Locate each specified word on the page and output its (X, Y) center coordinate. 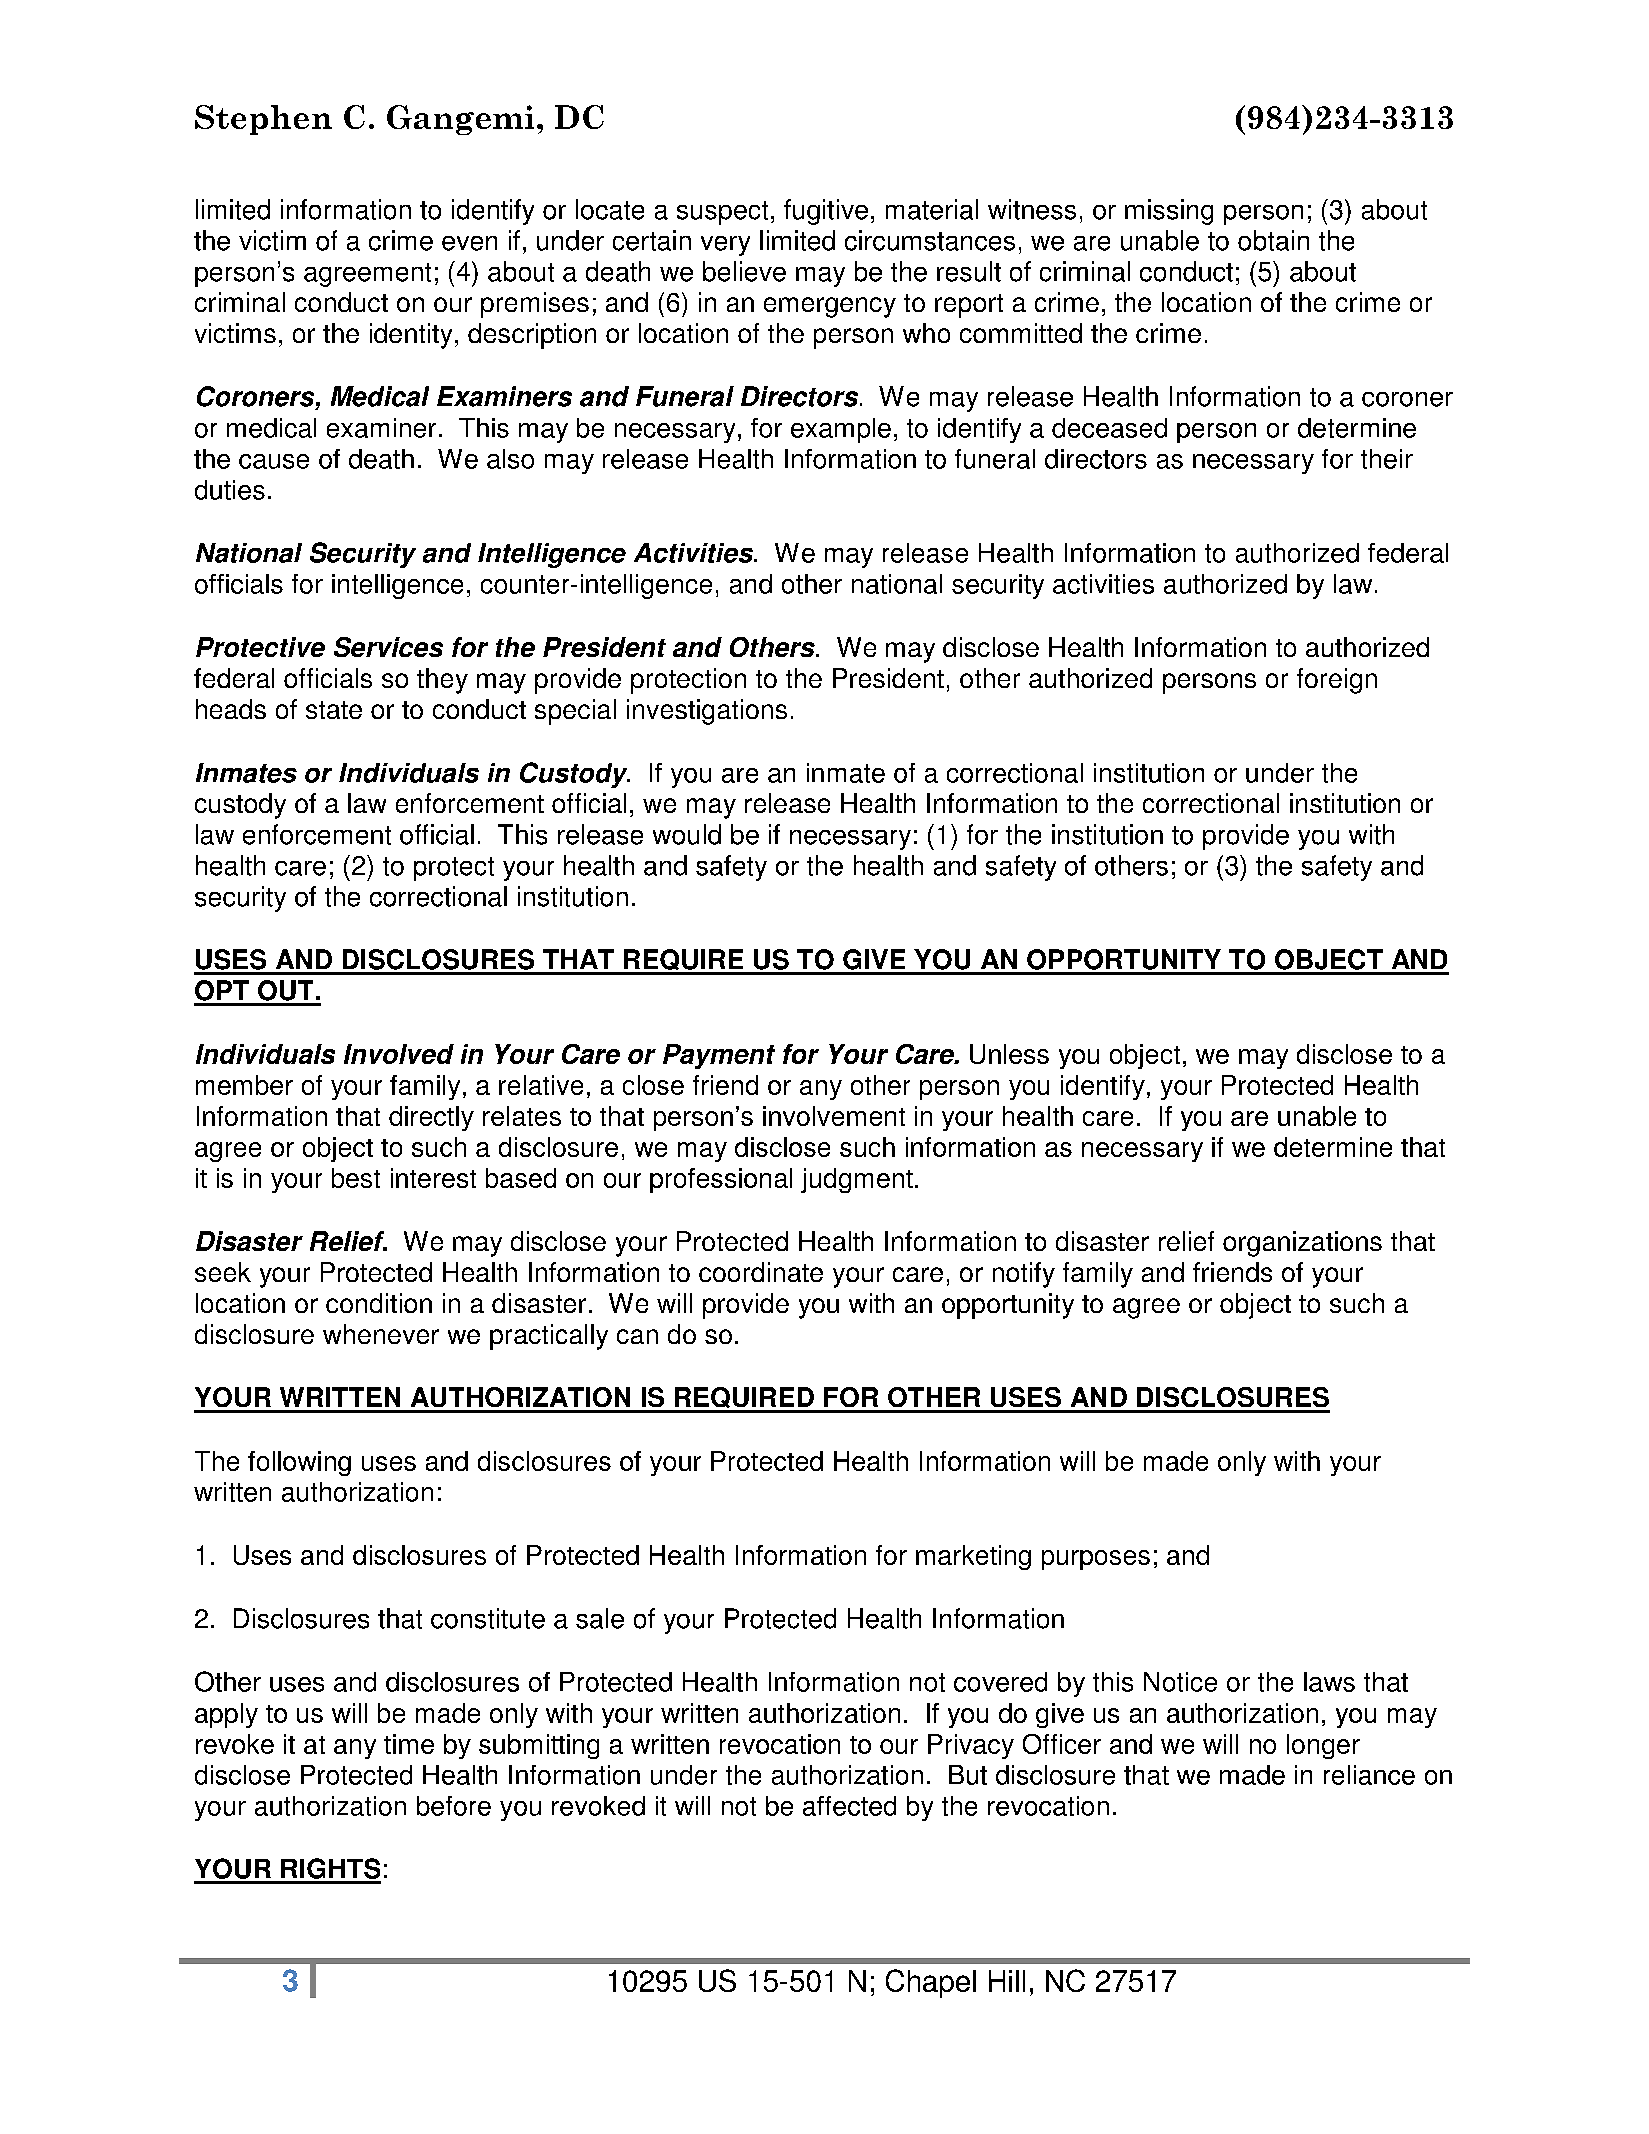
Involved (399, 1054)
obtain (1273, 240)
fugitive (826, 212)
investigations (707, 712)
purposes (1096, 1560)
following (299, 1463)
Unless (1009, 1054)
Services (388, 647)
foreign (1337, 681)
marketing (973, 1557)
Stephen (263, 120)
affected (849, 1806)
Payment (719, 1056)
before (454, 1806)
